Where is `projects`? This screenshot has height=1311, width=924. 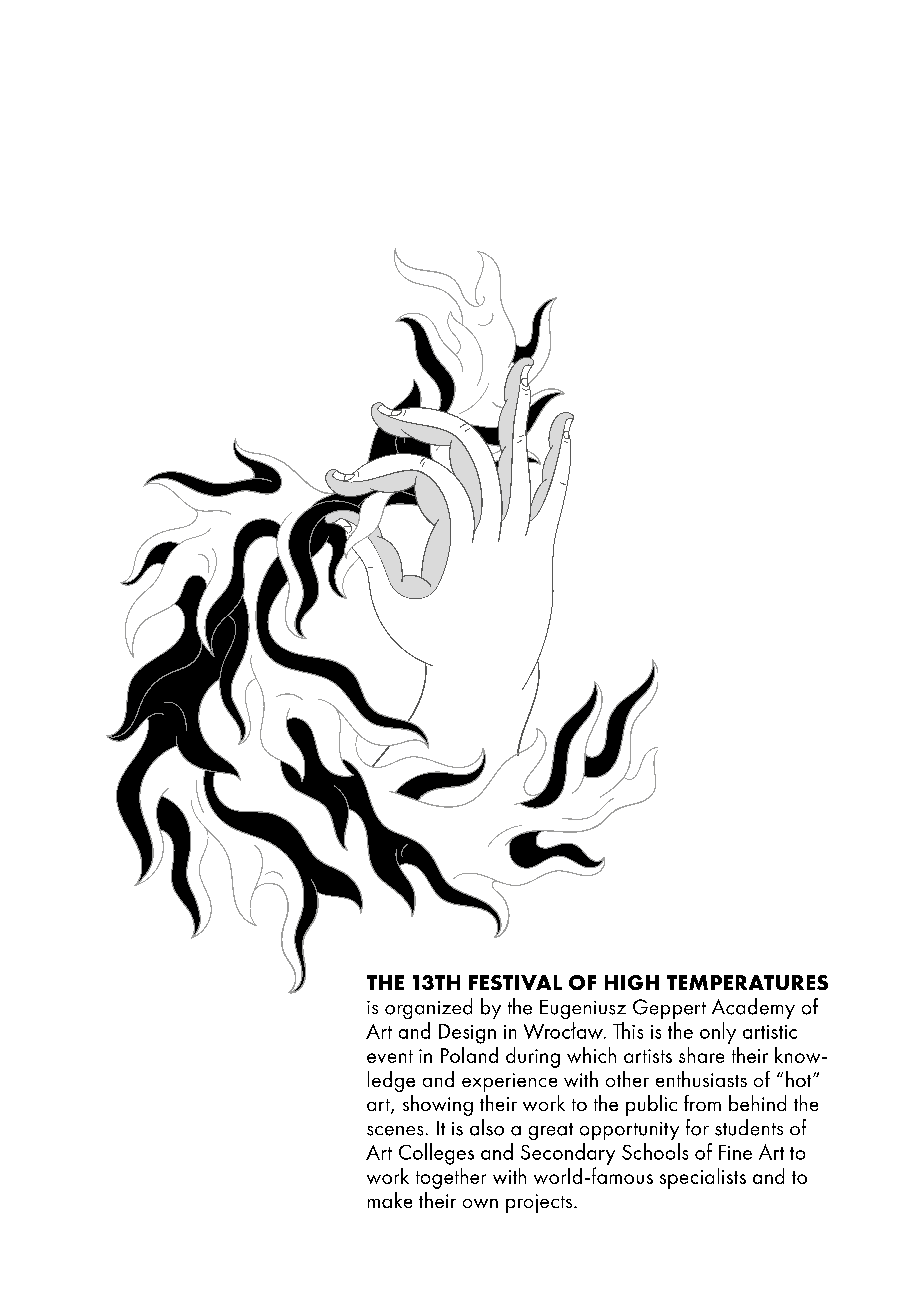 projects is located at coordinates (540, 1203).
